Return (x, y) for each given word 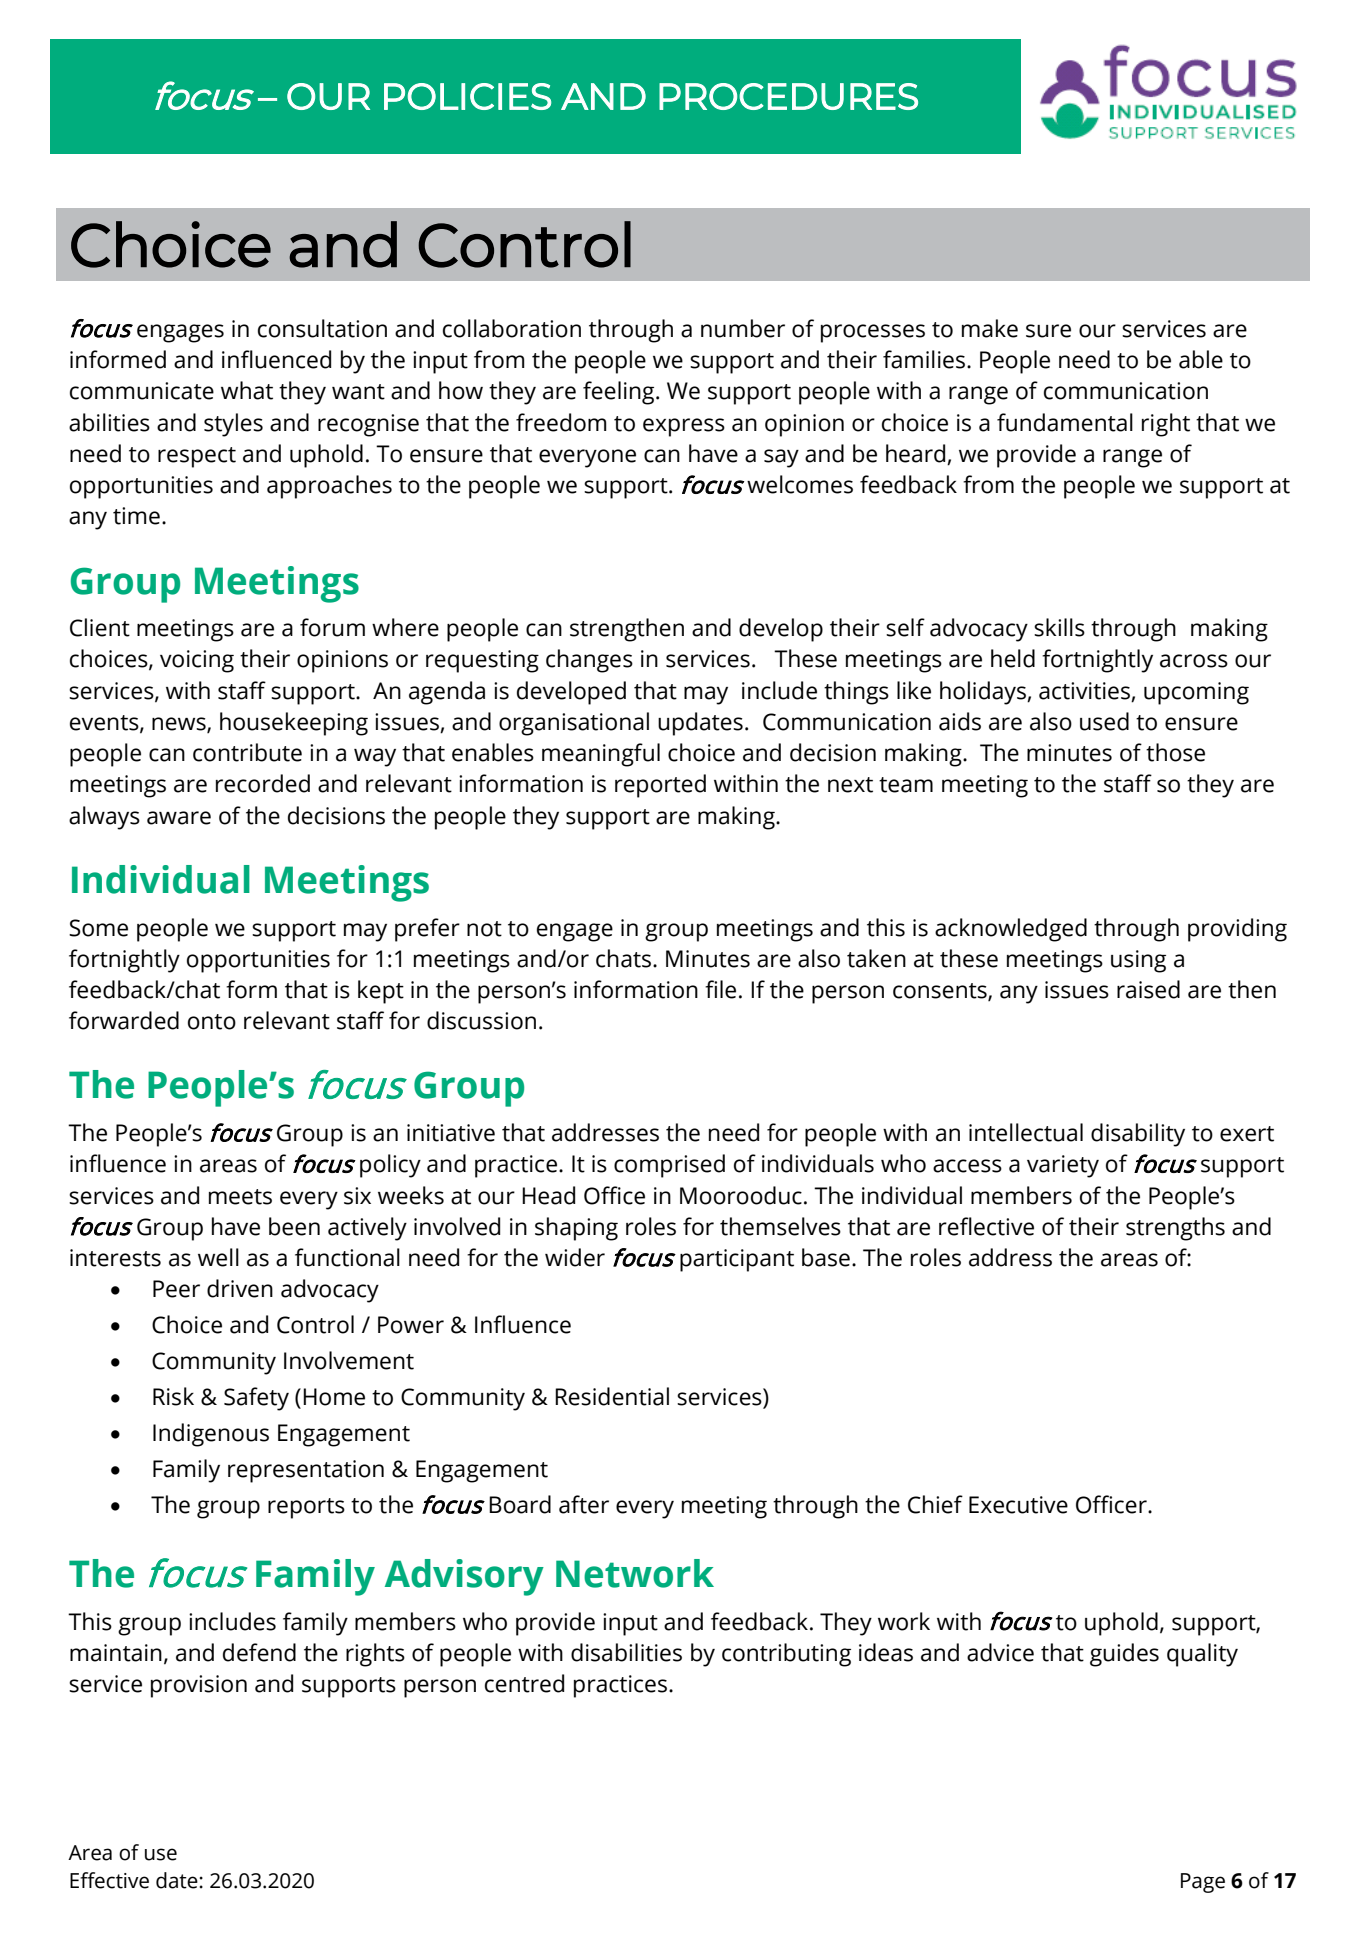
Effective (109, 1880)
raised (1148, 989)
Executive (1018, 1505)
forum (332, 627)
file (720, 989)
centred (524, 1683)
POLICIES (467, 96)
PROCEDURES (788, 96)
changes (589, 661)
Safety (256, 1399)
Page (1203, 1883)
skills (1059, 627)
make (990, 328)
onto (212, 1022)
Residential (612, 1396)
